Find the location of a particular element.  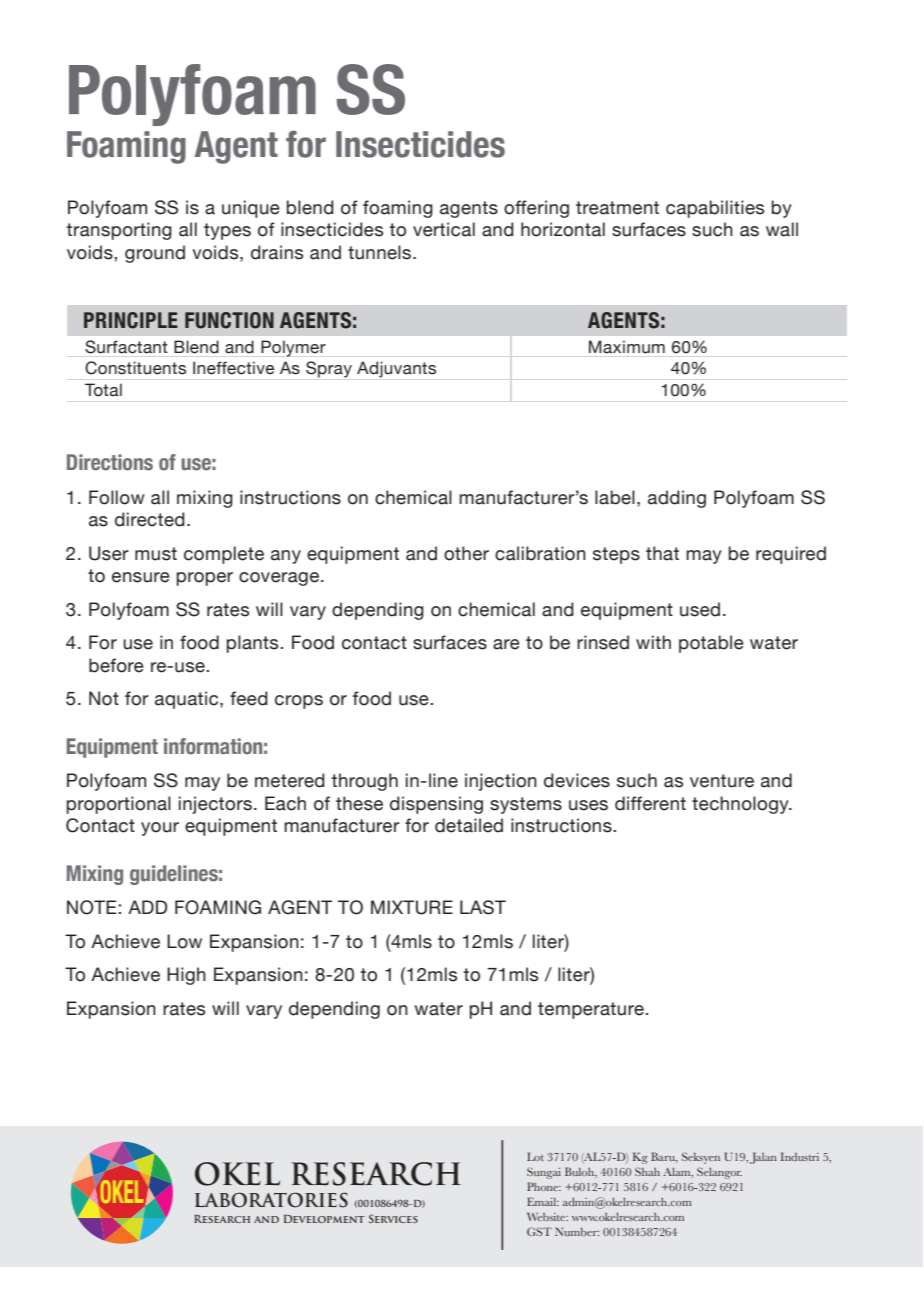

capabilities is located at coordinates (715, 209).
